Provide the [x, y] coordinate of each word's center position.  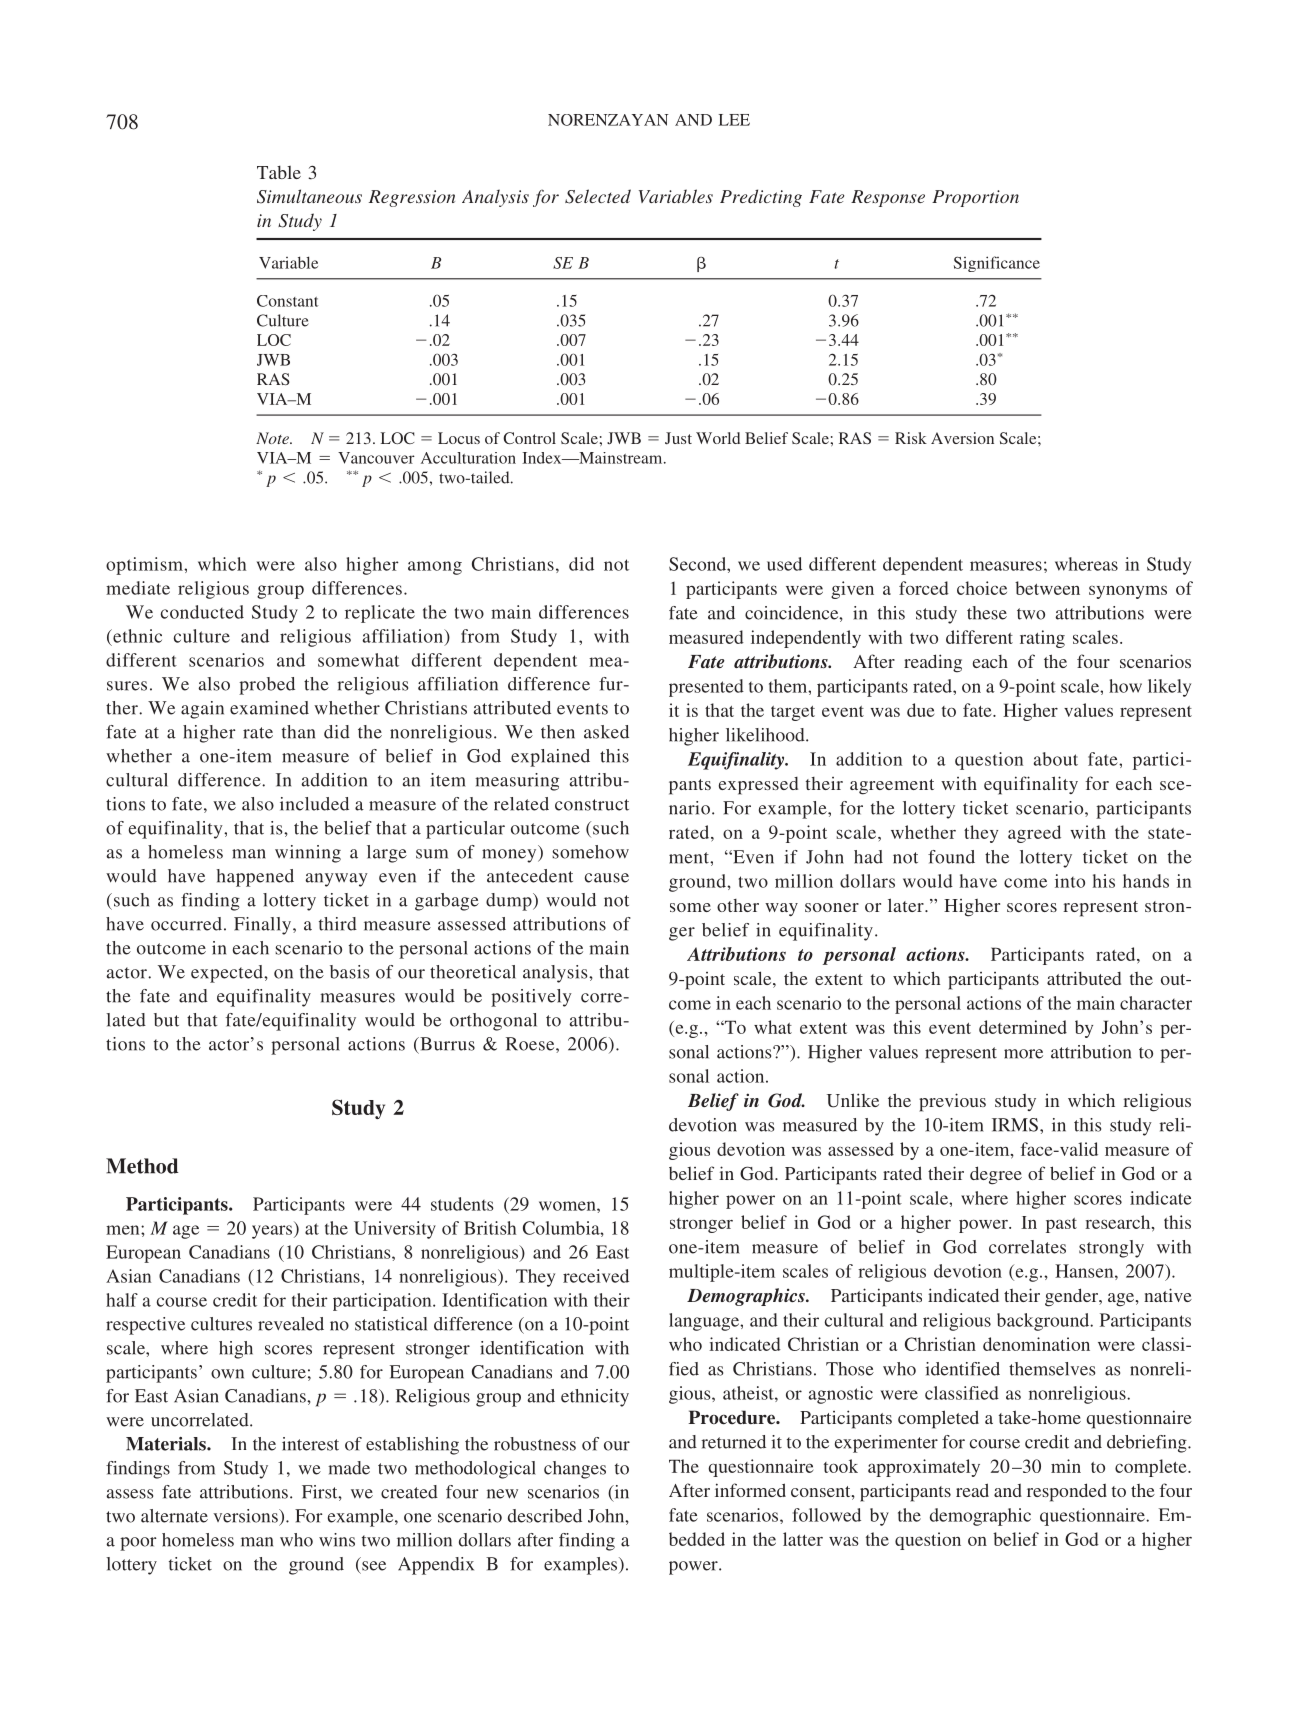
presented [706, 688]
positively [531, 998]
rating [1042, 639]
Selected [598, 196]
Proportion [975, 198]
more [1023, 1054]
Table [279, 172]
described [545, 1516]
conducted [202, 612]
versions [246, 1516]
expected [228, 974]
